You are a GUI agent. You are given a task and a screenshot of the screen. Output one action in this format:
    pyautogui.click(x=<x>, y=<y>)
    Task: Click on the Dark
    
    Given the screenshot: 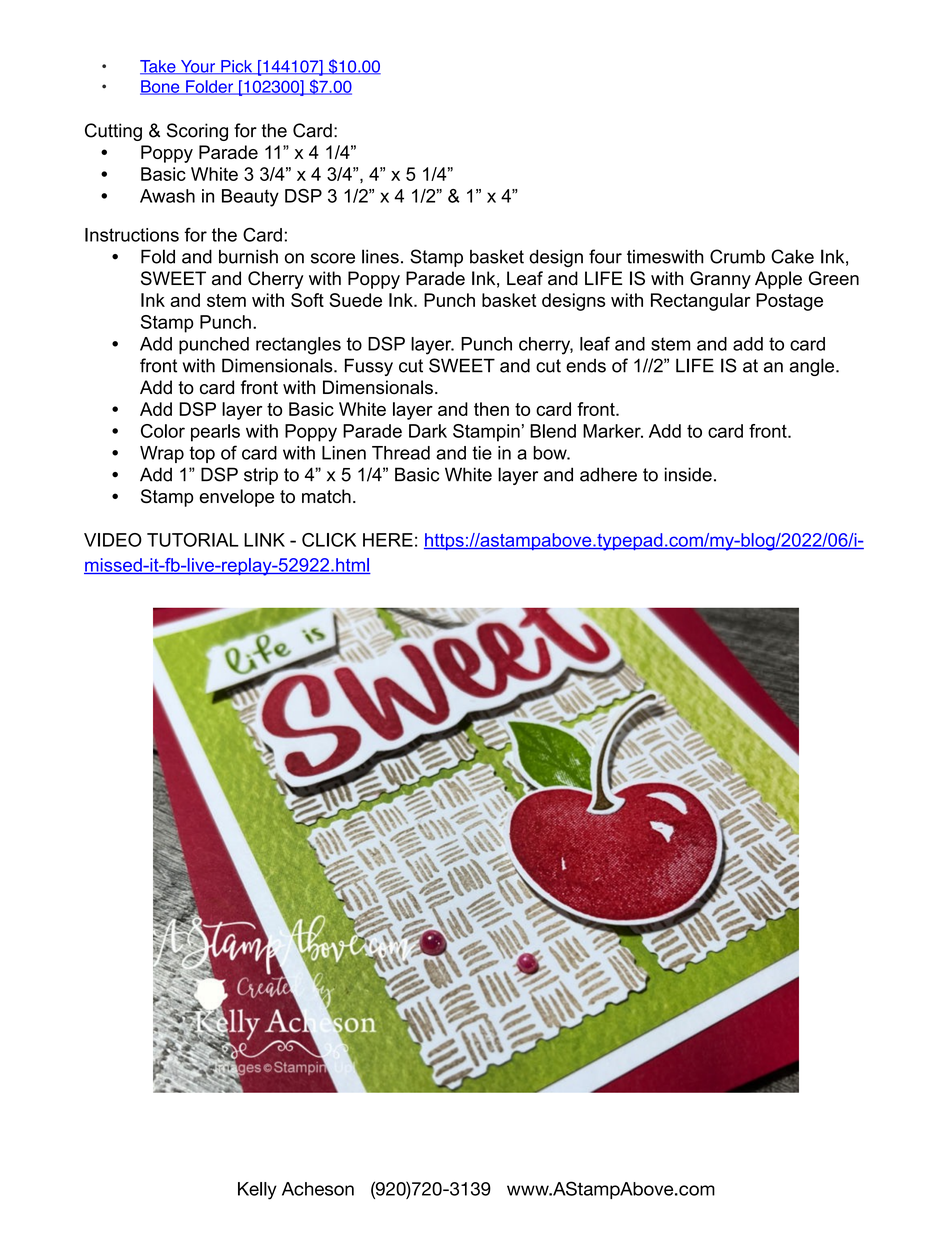 What is the action you would take?
    pyautogui.click(x=428, y=431)
